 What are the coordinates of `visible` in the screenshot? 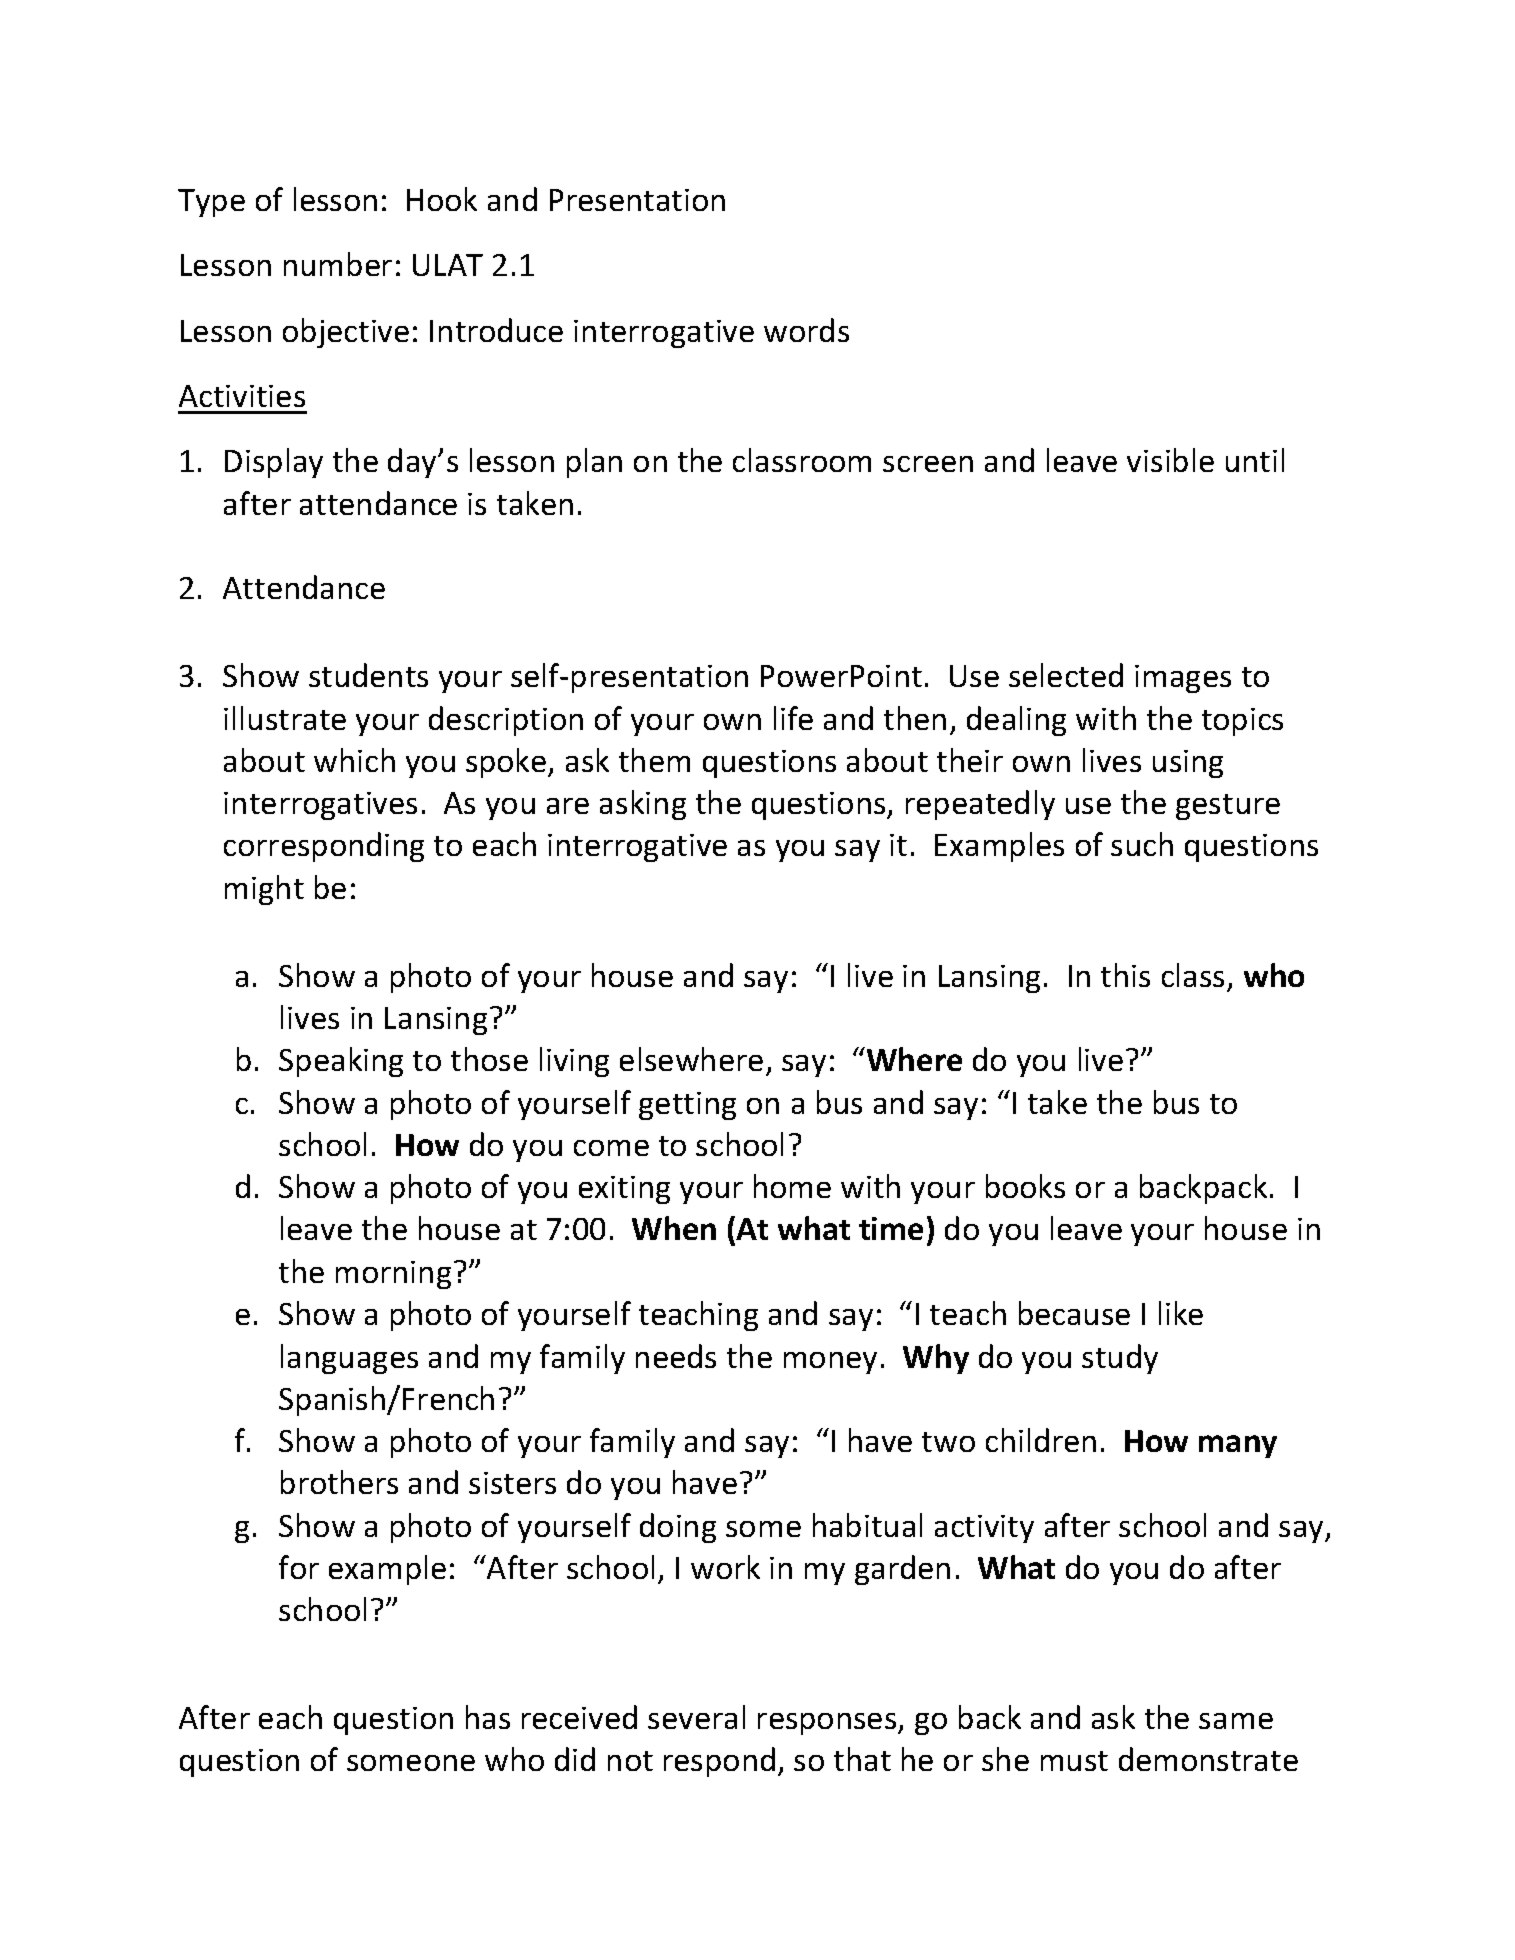 It's located at (1170, 460).
